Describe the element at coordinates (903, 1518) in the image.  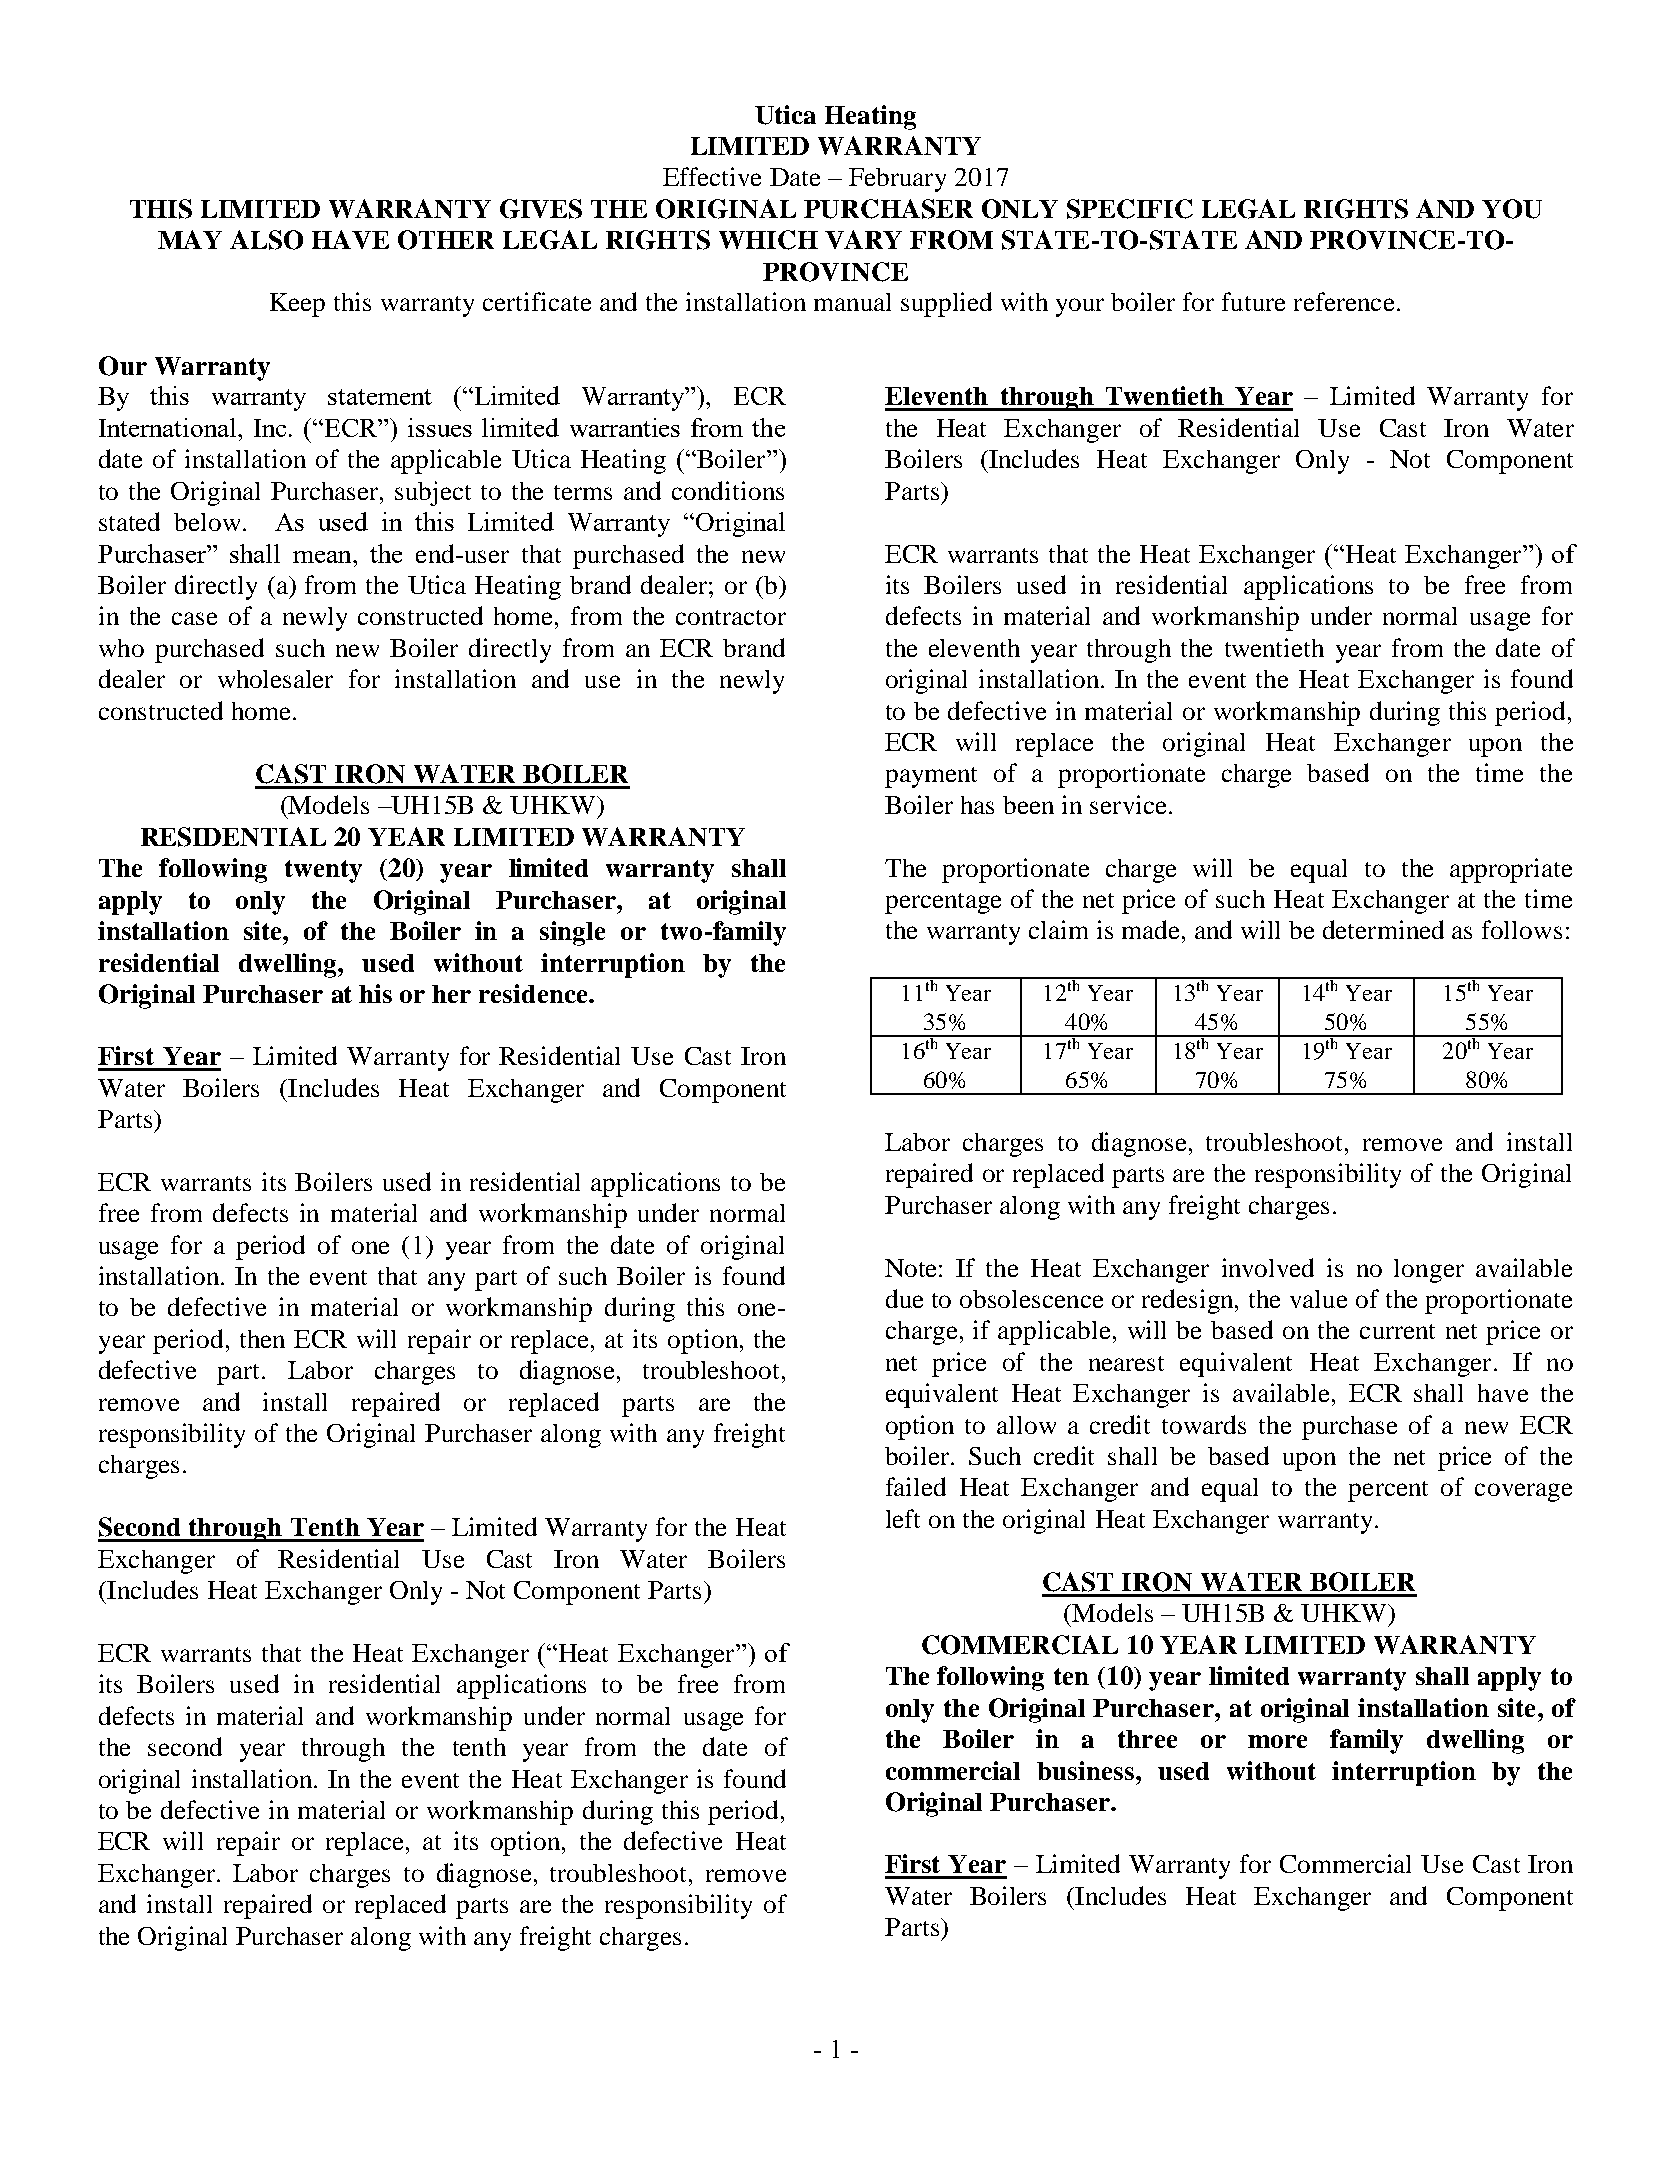
I see `left` at that location.
